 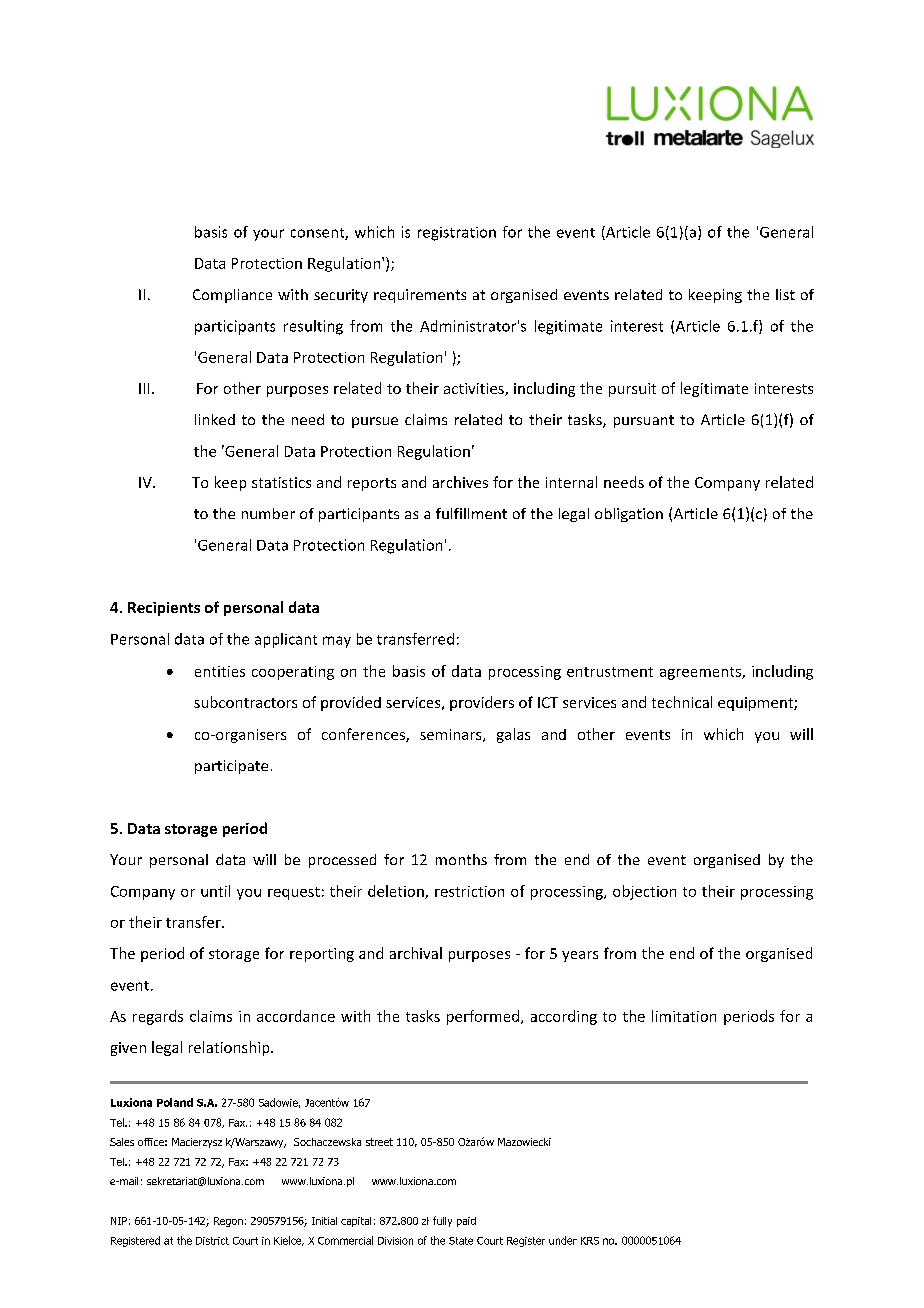 What do you see at coordinates (785, 294) in the image?
I see `list` at bounding box center [785, 294].
